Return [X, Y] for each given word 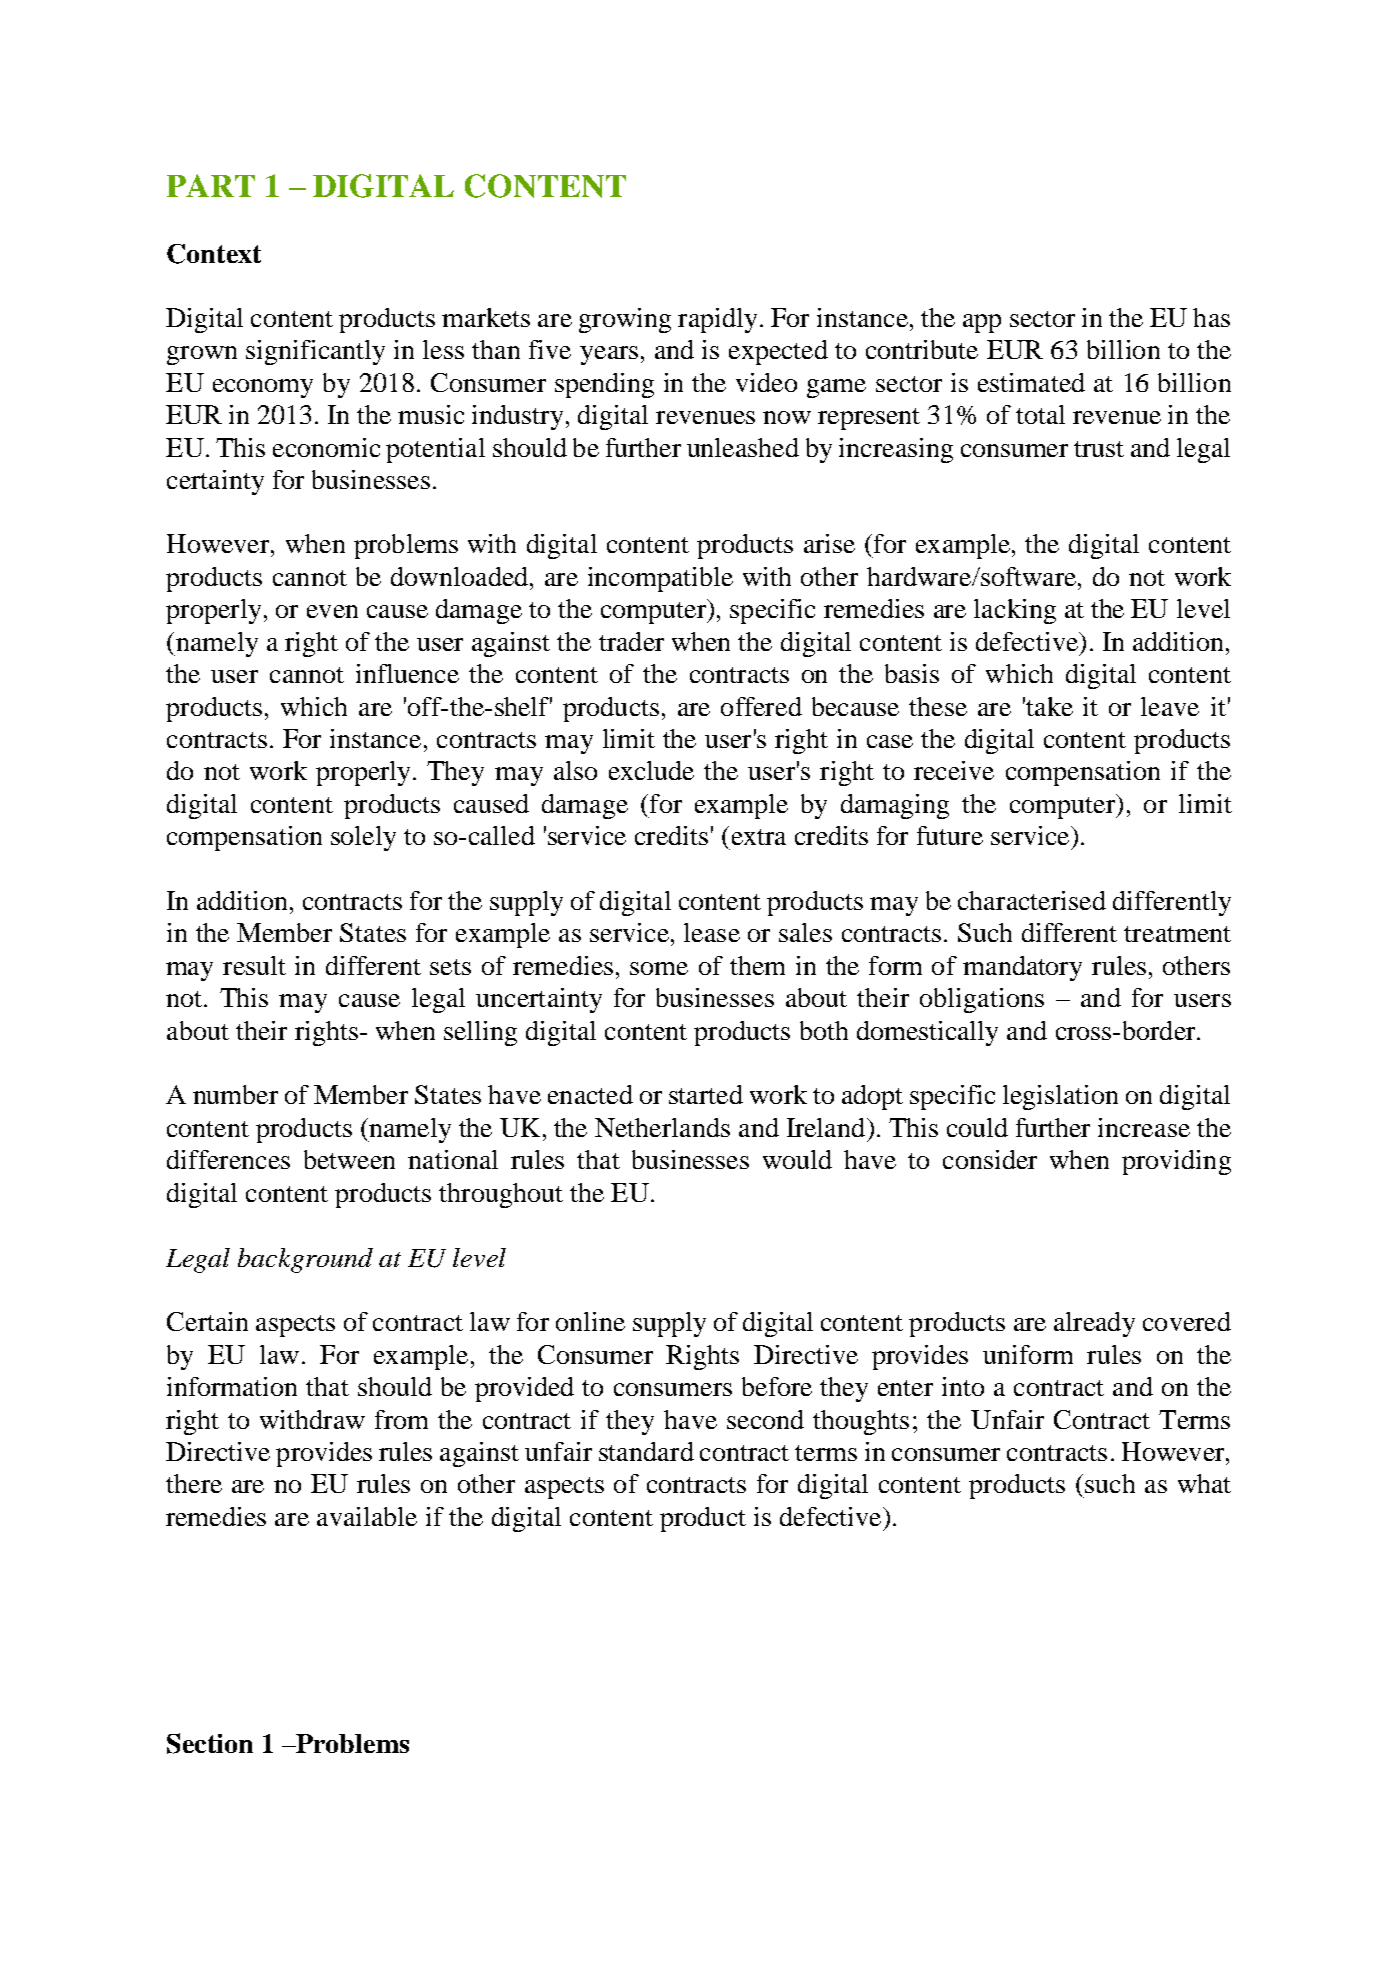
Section [210, 1743]
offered [761, 706]
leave [1170, 706]
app [982, 323]
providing [1176, 1162]
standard [646, 1451]
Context [214, 254]
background [305, 1260]
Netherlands [662, 1127]
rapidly [717, 320]
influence [407, 673]
